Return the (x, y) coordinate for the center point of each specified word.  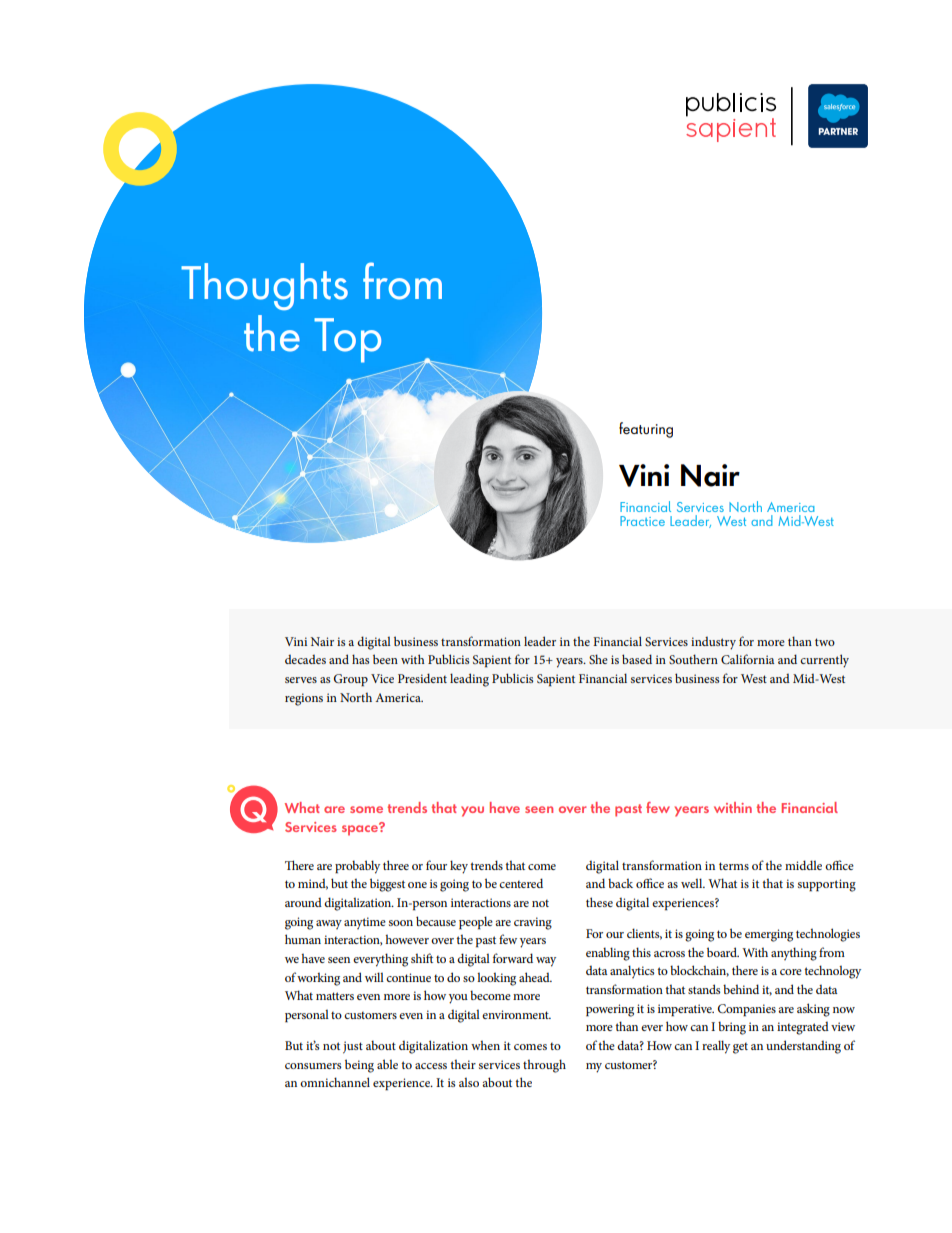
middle (803, 865)
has (360, 659)
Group (351, 680)
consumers (313, 1066)
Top (347, 340)
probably (357, 867)
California (747, 659)
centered (521, 883)
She (598, 659)
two (825, 642)
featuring (646, 430)
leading (469, 680)
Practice (642, 521)
